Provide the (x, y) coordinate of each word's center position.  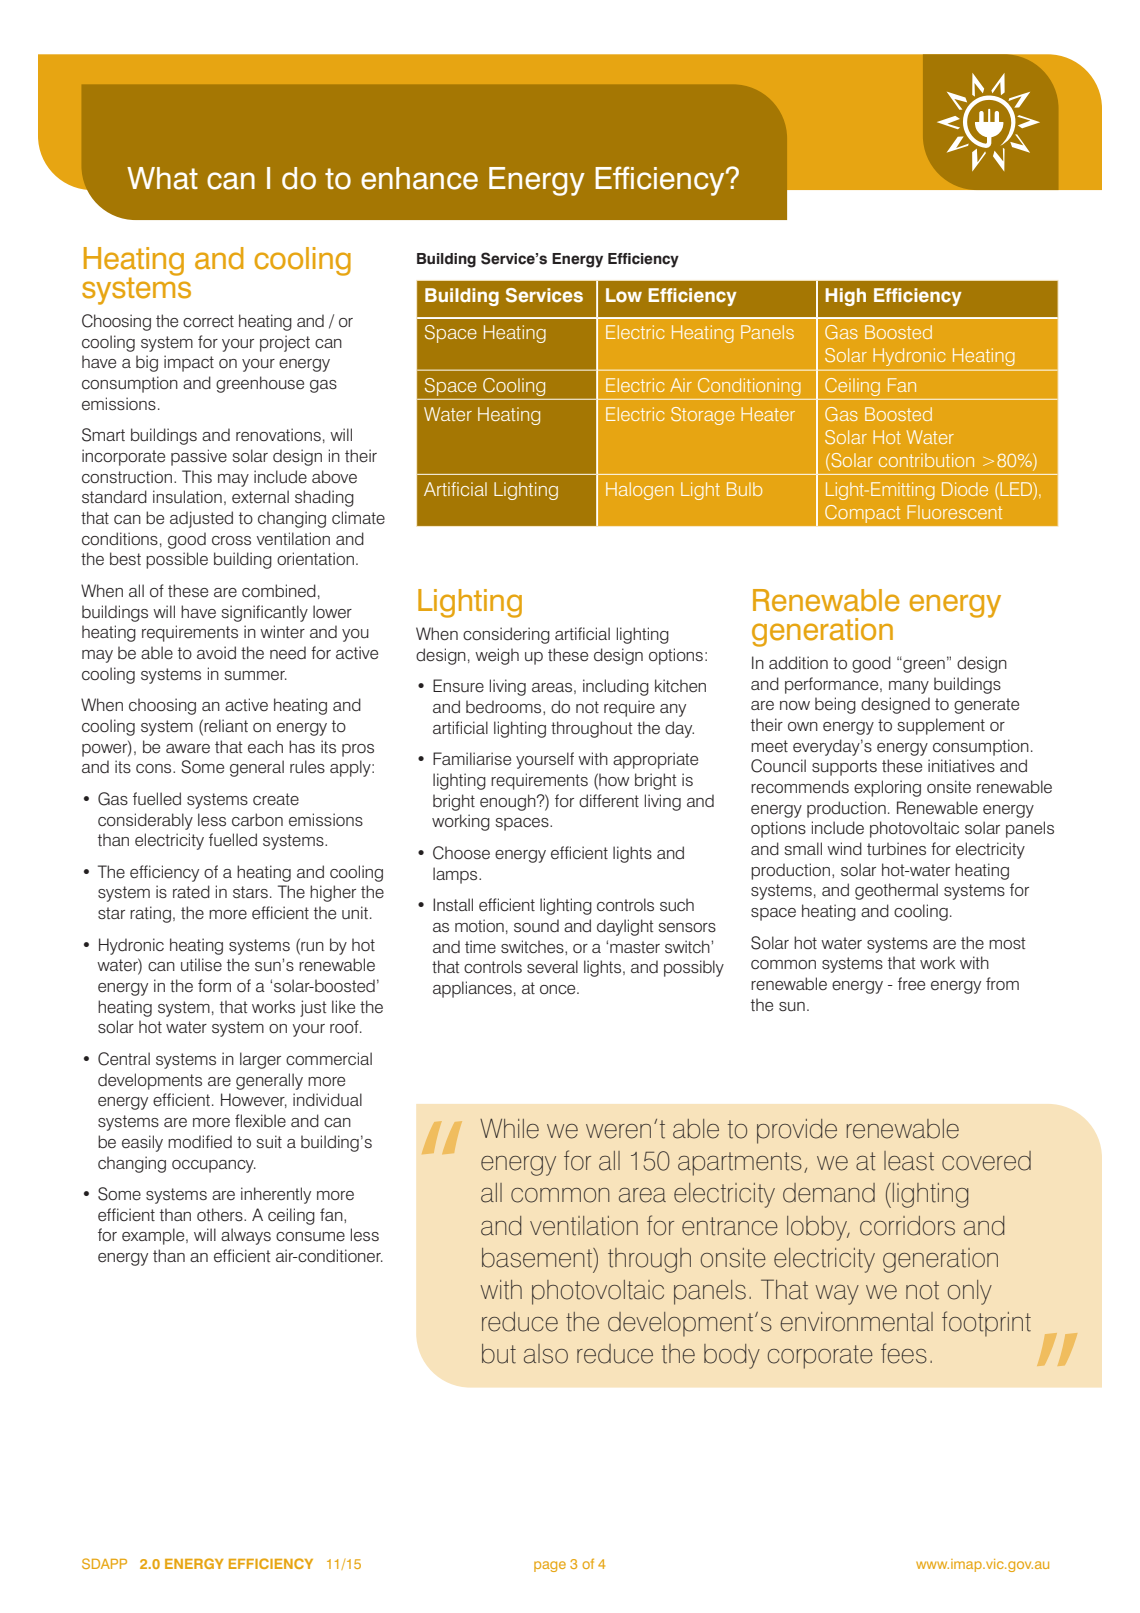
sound (536, 926)
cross (231, 540)
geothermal (896, 891)
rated (191, 892)
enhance (419, 178)
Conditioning (749, 387)
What (162, 178)
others (221, 1215)
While (509, 1129)
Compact (862, 514)
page (550, 1566)
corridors (907, 1226)
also (546, 1354)
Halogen (640, 491)
